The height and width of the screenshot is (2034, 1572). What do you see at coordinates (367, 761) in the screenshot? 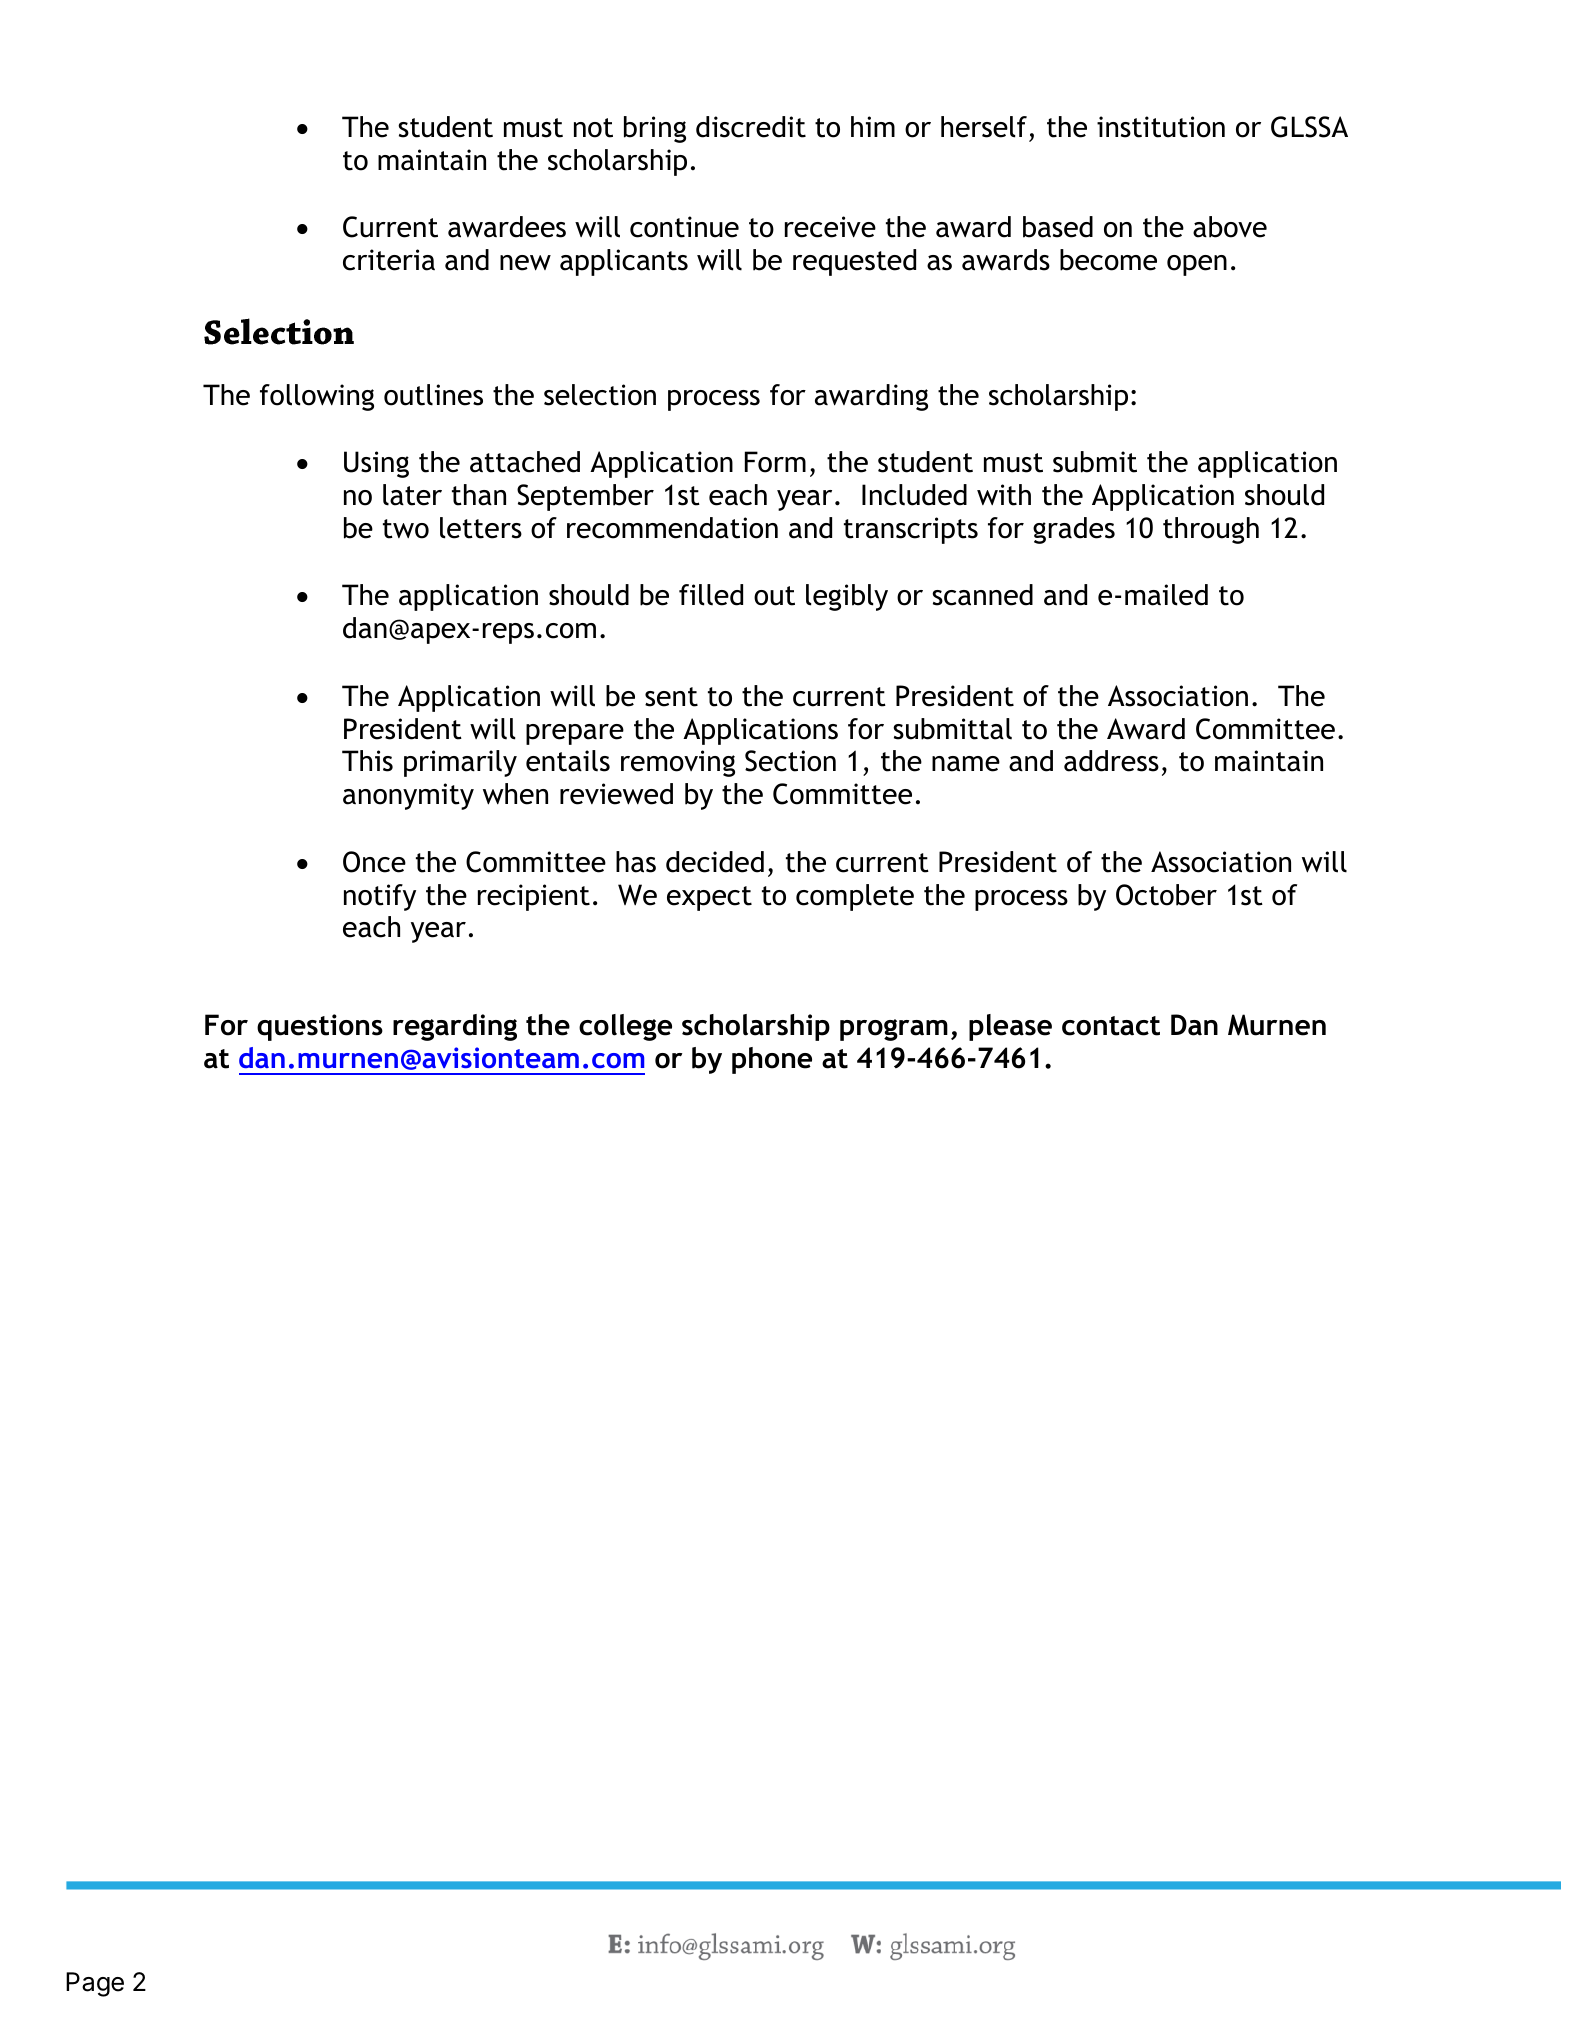
I see `This` at bounding box center [367, 761].
